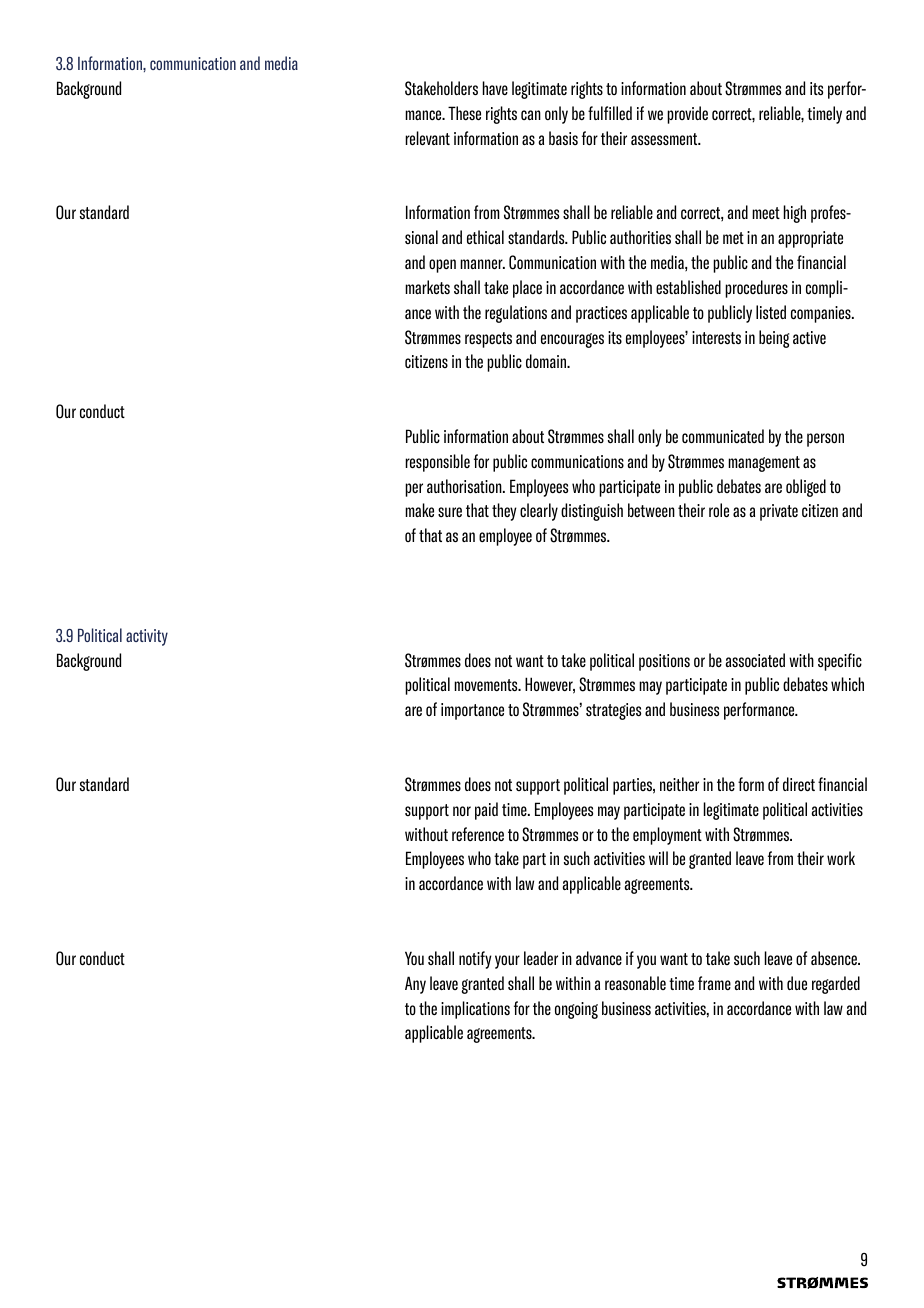  I want to click on they, so click(504, 512).
